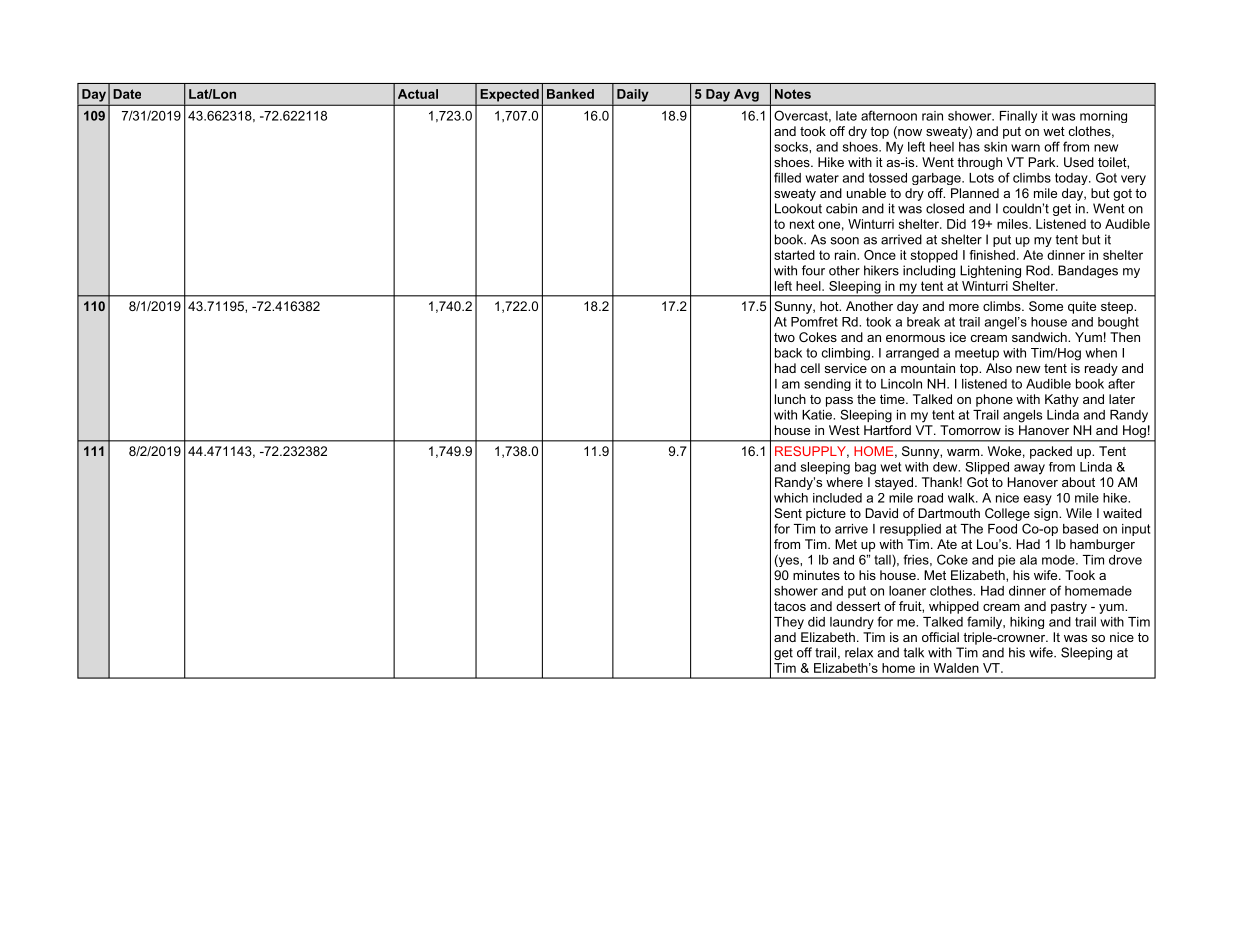 Image resolution: width=1233 pixels, height=952 pixels. Describe the element at coordinates (789, 623) in the screenshot. I see `They` at that location.
